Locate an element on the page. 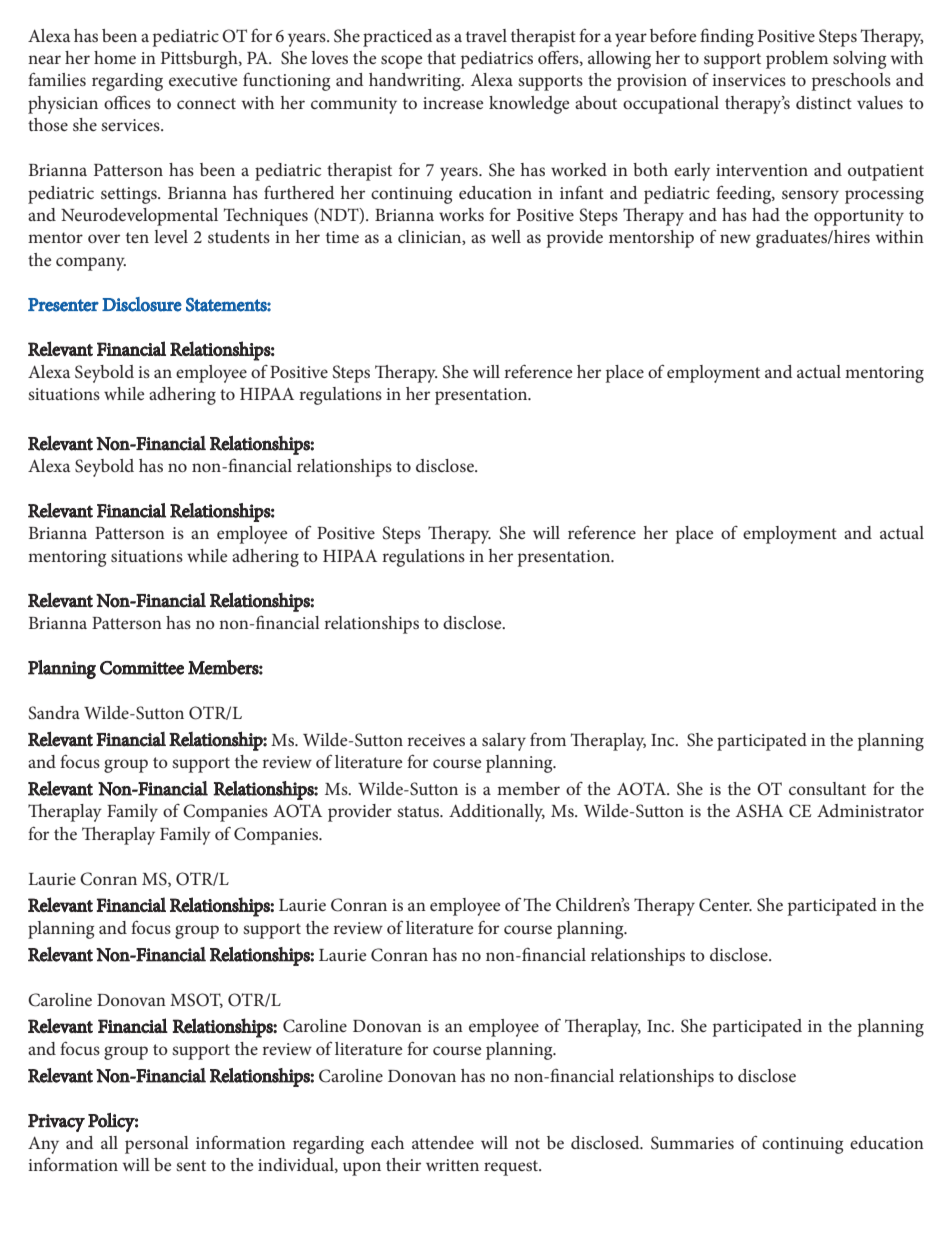 The image size is (952, 1233). personal is located at coordinates (157, 1145).
